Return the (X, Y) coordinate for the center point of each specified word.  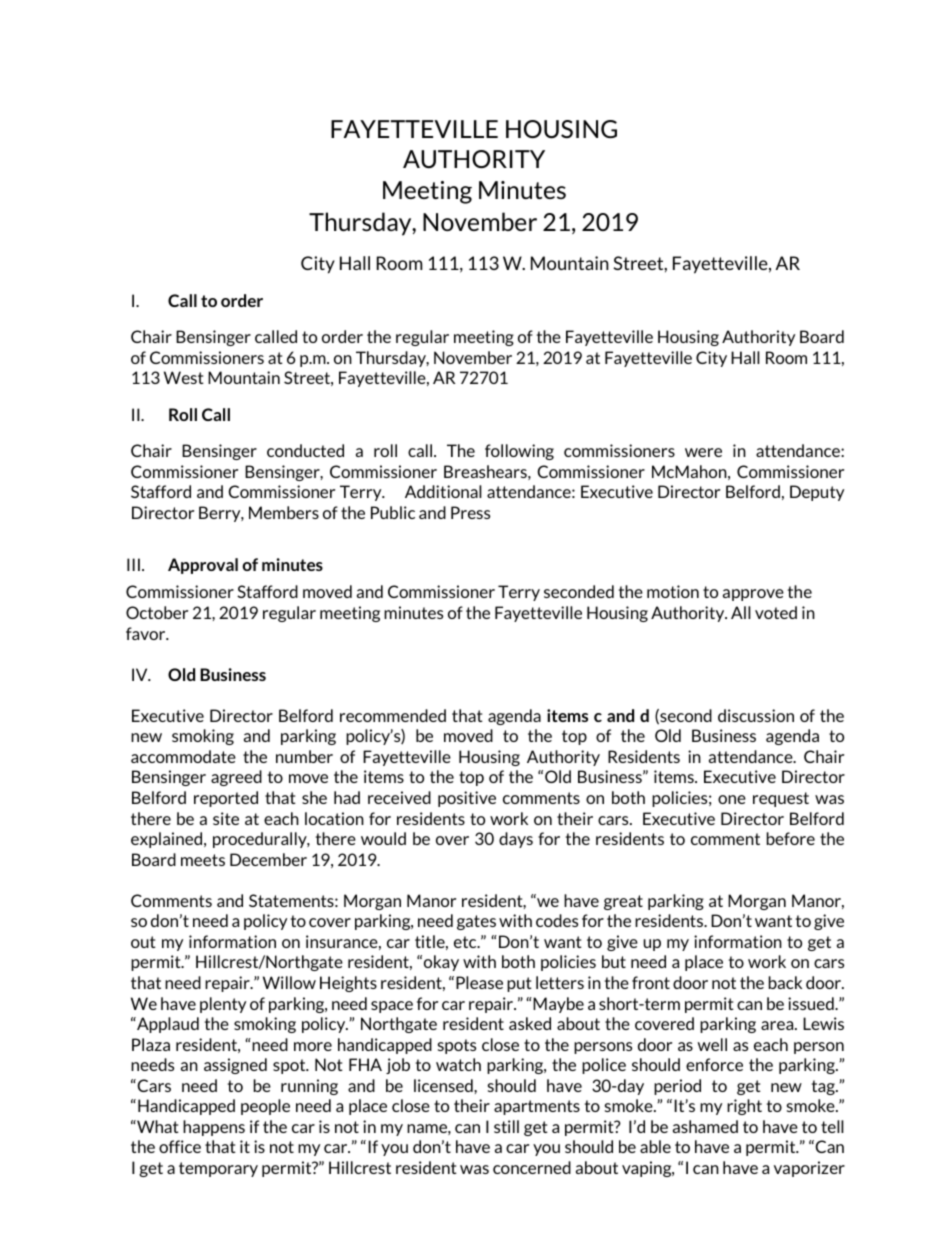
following (519, 452)
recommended (393, 715)
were (703, 452)
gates (476, 922)
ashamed (705, 1126)
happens (214, 1128)
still (506, 1126)
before (791, 838)
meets (203, 860)
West (184, 377)
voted (776, 612)
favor (147, 633)
